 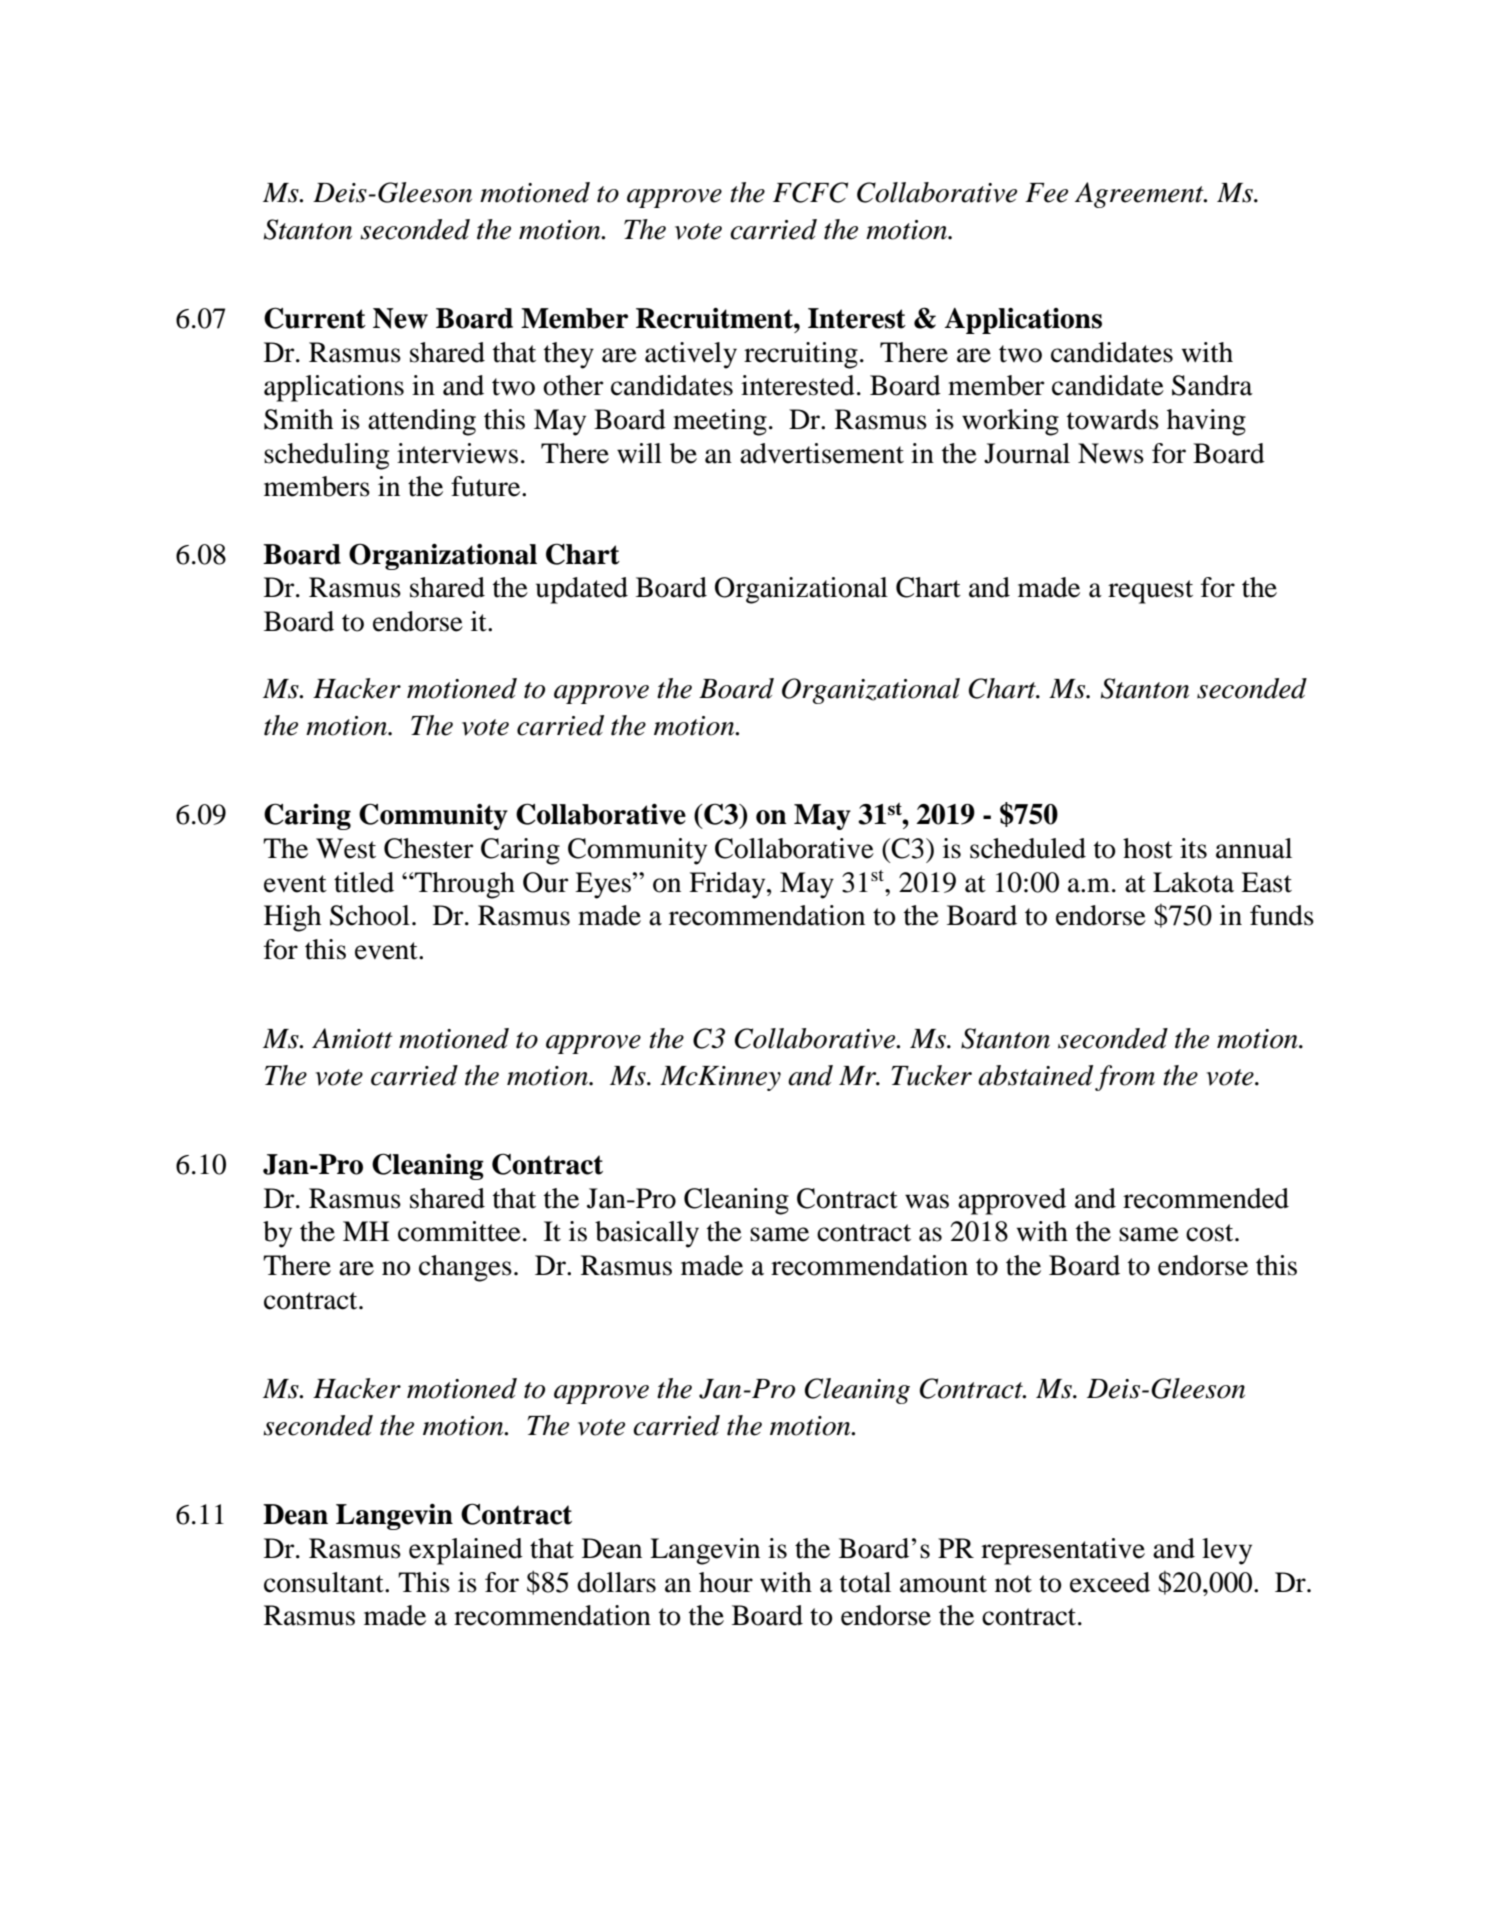 What do you see at coordinates (822, 453) in the page?
I see `advertisement` at bounding box center [822, 453].
